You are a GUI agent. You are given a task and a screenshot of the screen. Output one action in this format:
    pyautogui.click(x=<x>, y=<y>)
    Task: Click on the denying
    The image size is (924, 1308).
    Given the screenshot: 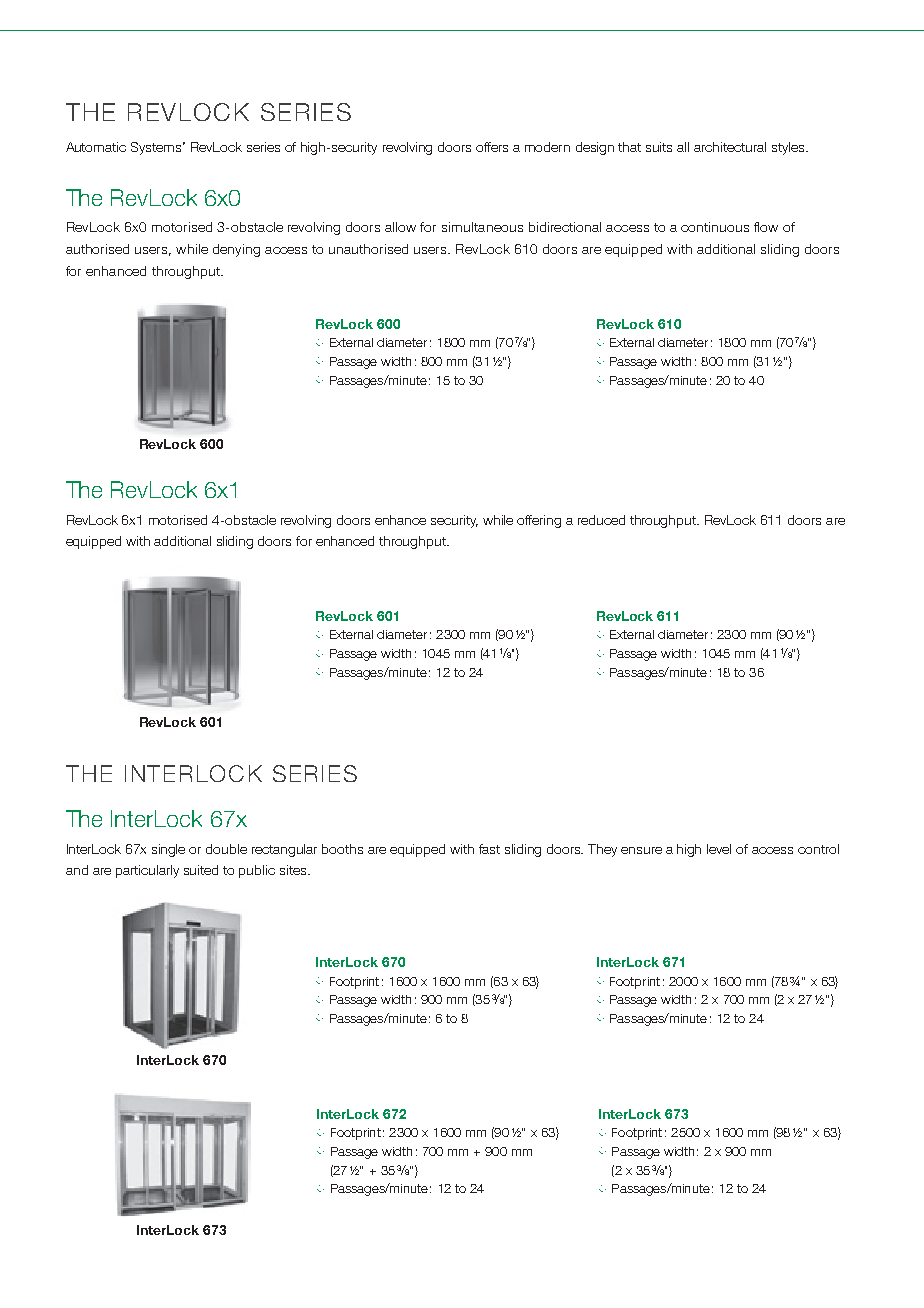 What is the action you would take?
    pyautogui.click(x=236, y=250)
